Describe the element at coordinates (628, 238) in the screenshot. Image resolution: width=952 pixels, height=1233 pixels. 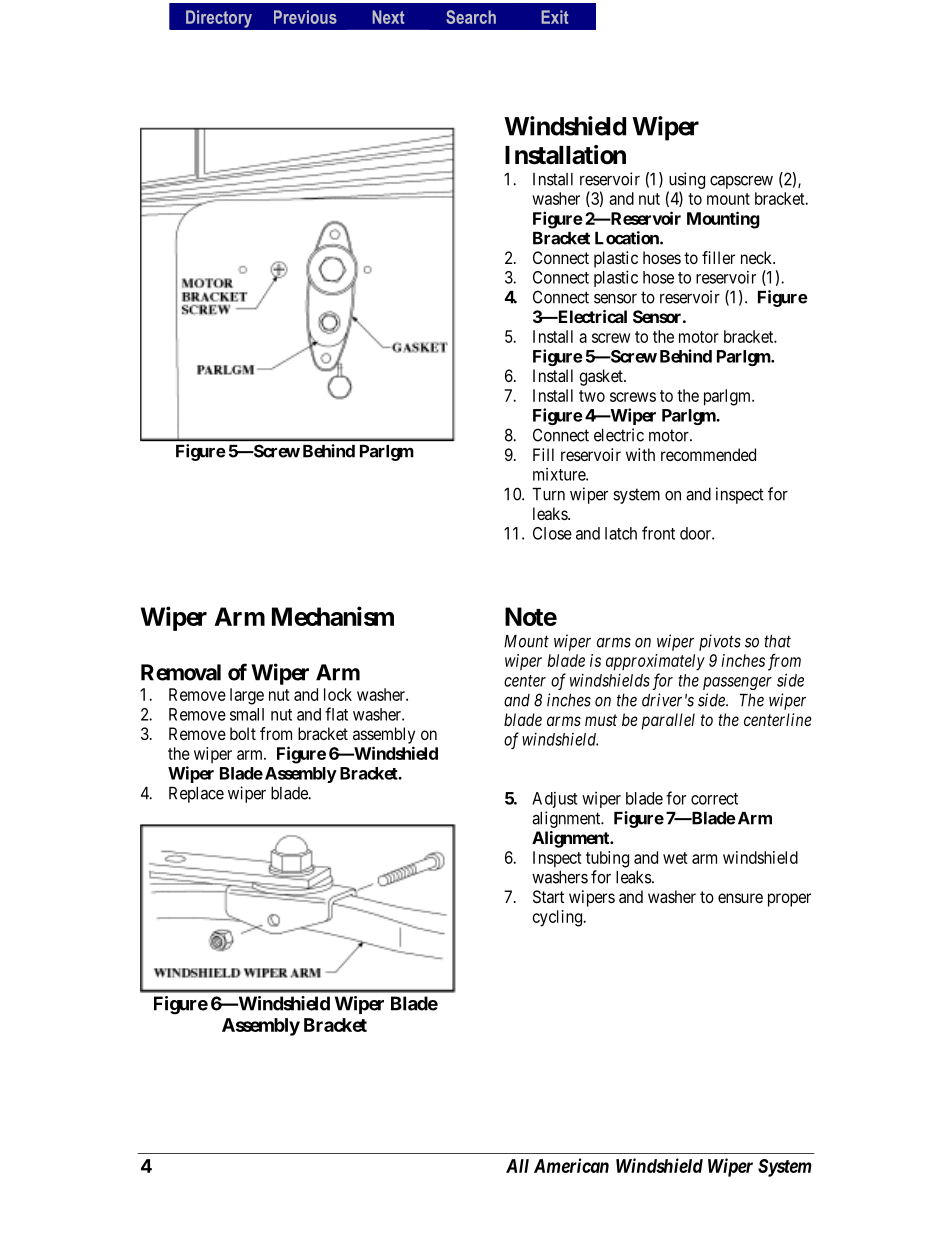
I see `Location` at that location.
